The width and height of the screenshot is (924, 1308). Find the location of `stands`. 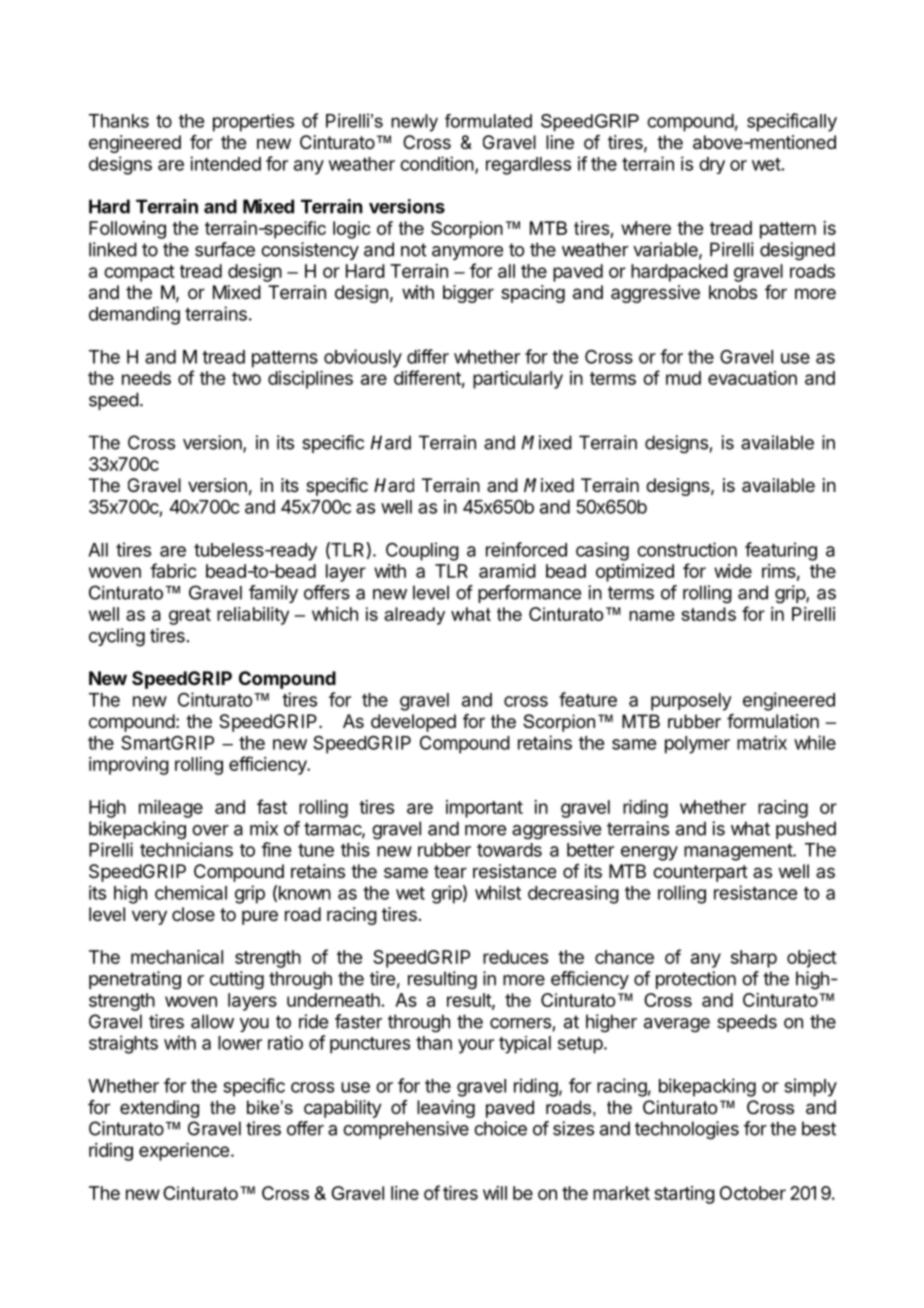

stands is located at coordinates (708, 614).
